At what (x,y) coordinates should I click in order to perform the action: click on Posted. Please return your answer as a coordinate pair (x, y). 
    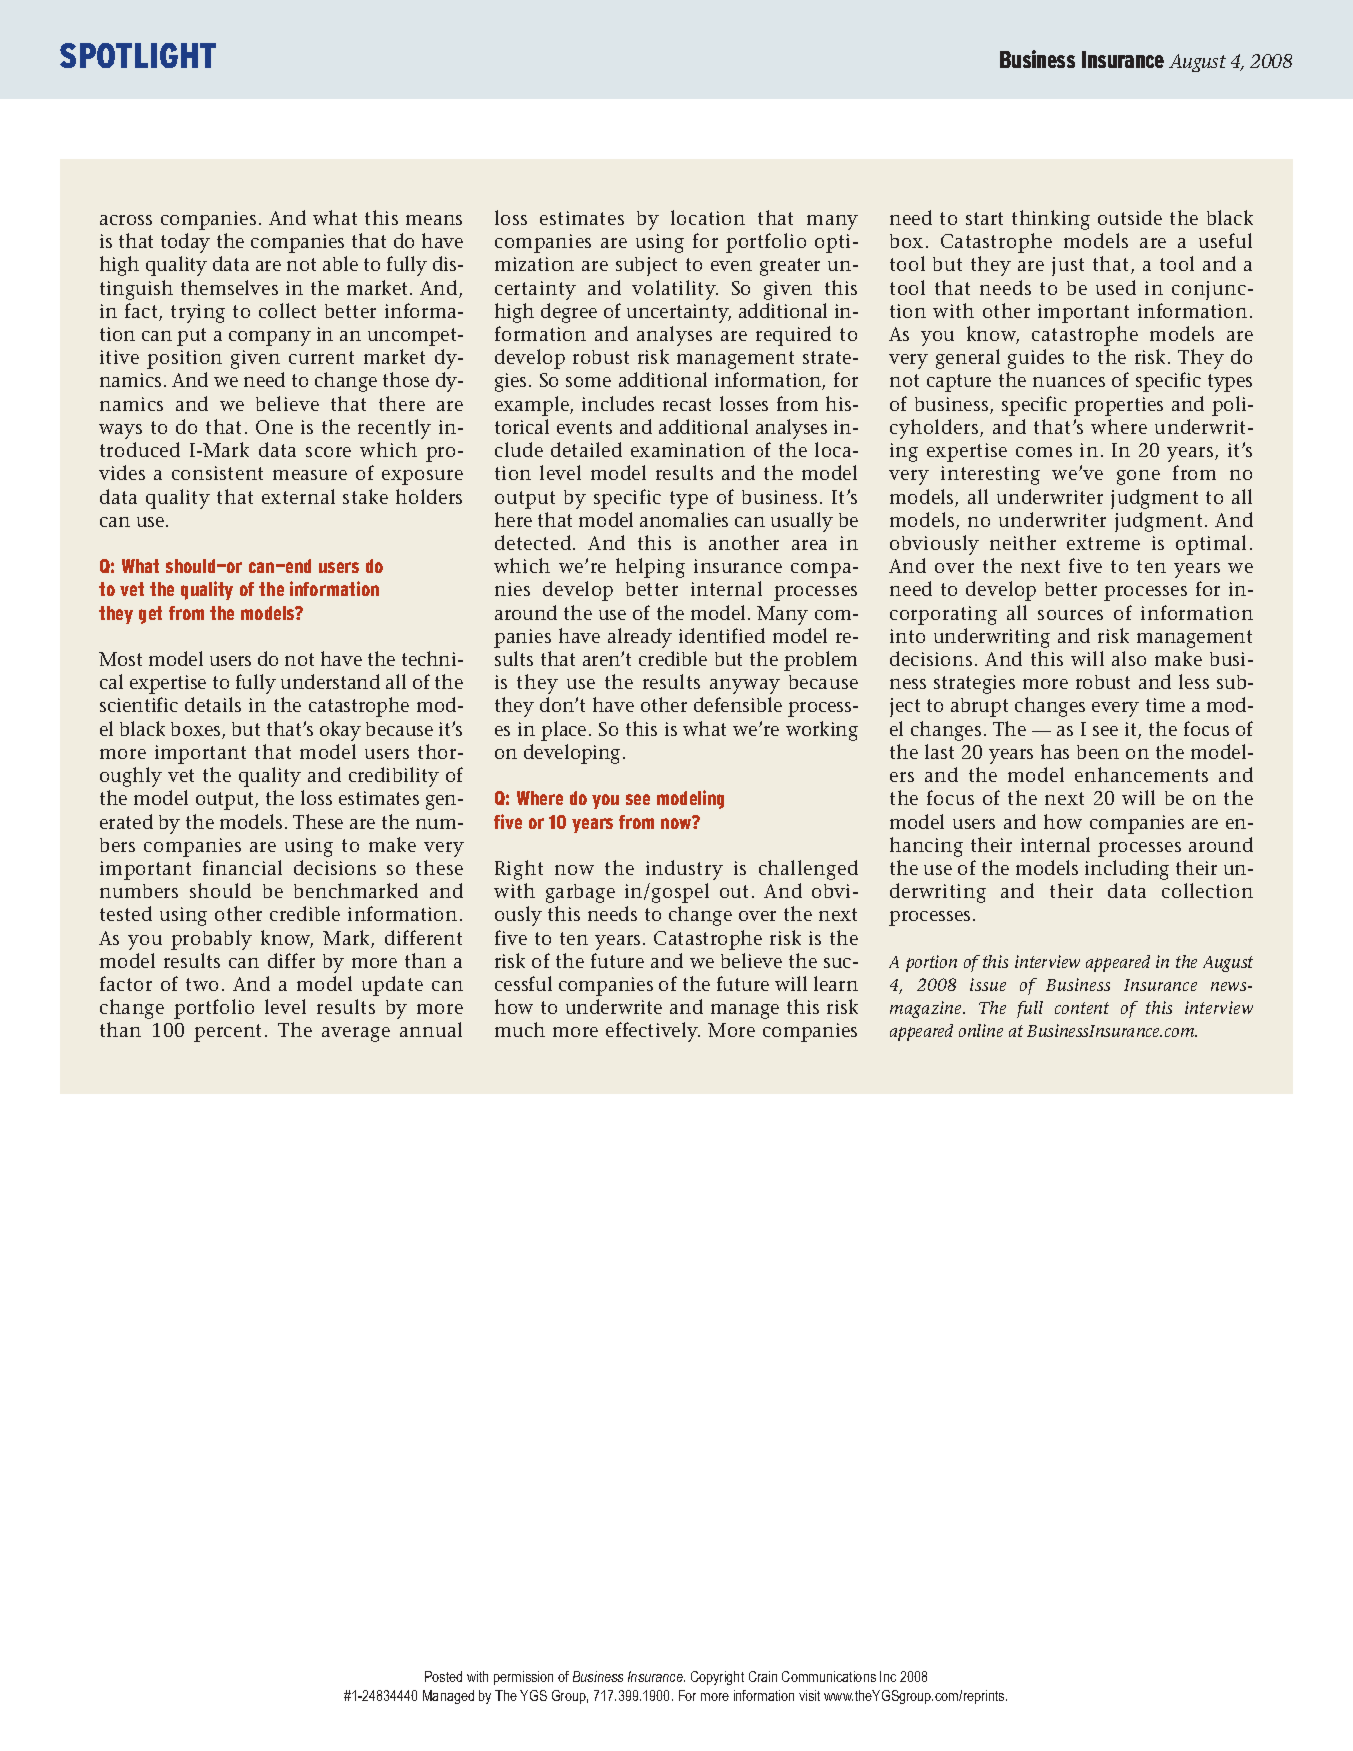
    Looking at the image, I should click on (443, 1676).
